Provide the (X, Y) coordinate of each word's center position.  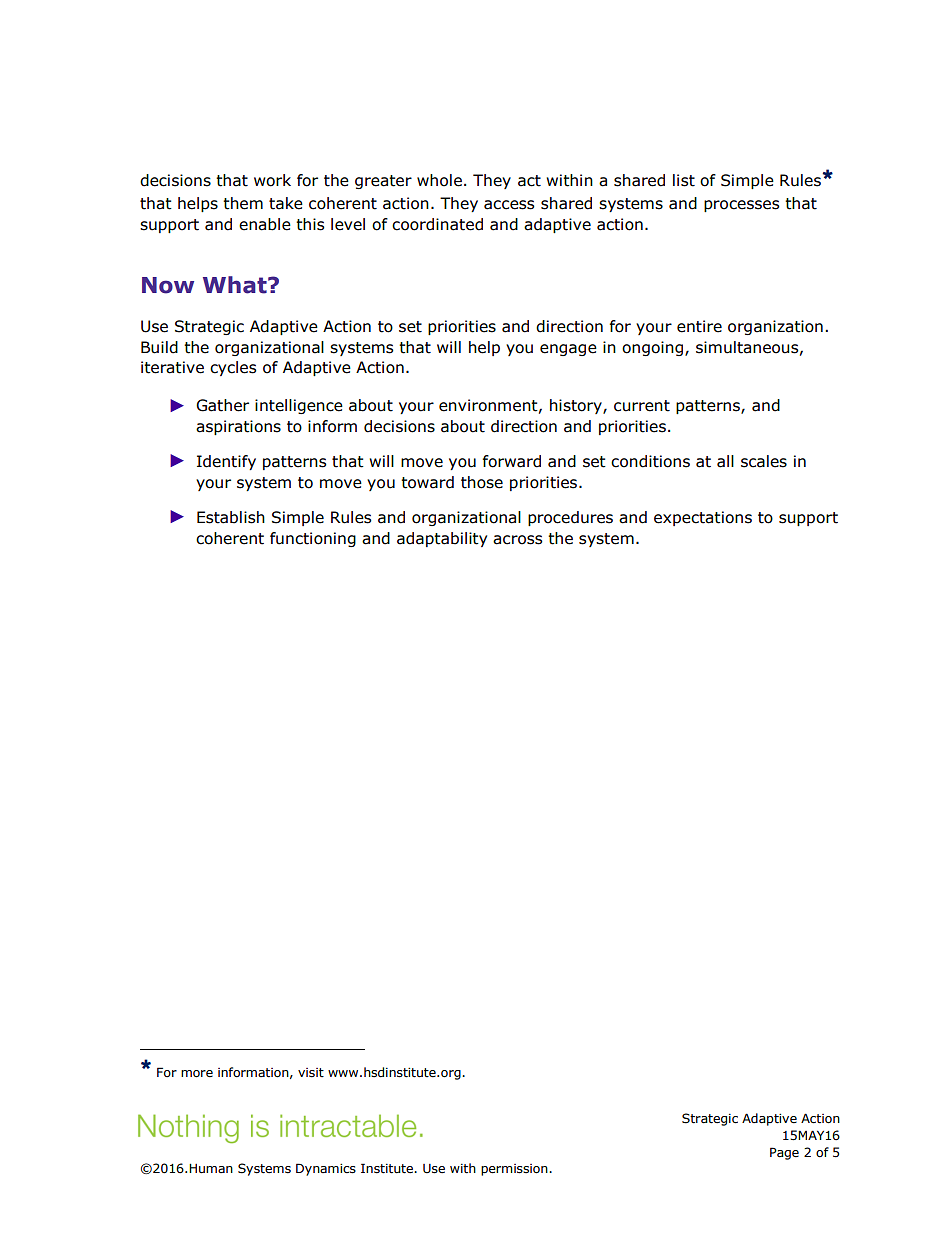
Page (784, 1153)
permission (515, 1170)
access (509, 205)
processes (742, 206)
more (197, 1074)
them (243, 203)
